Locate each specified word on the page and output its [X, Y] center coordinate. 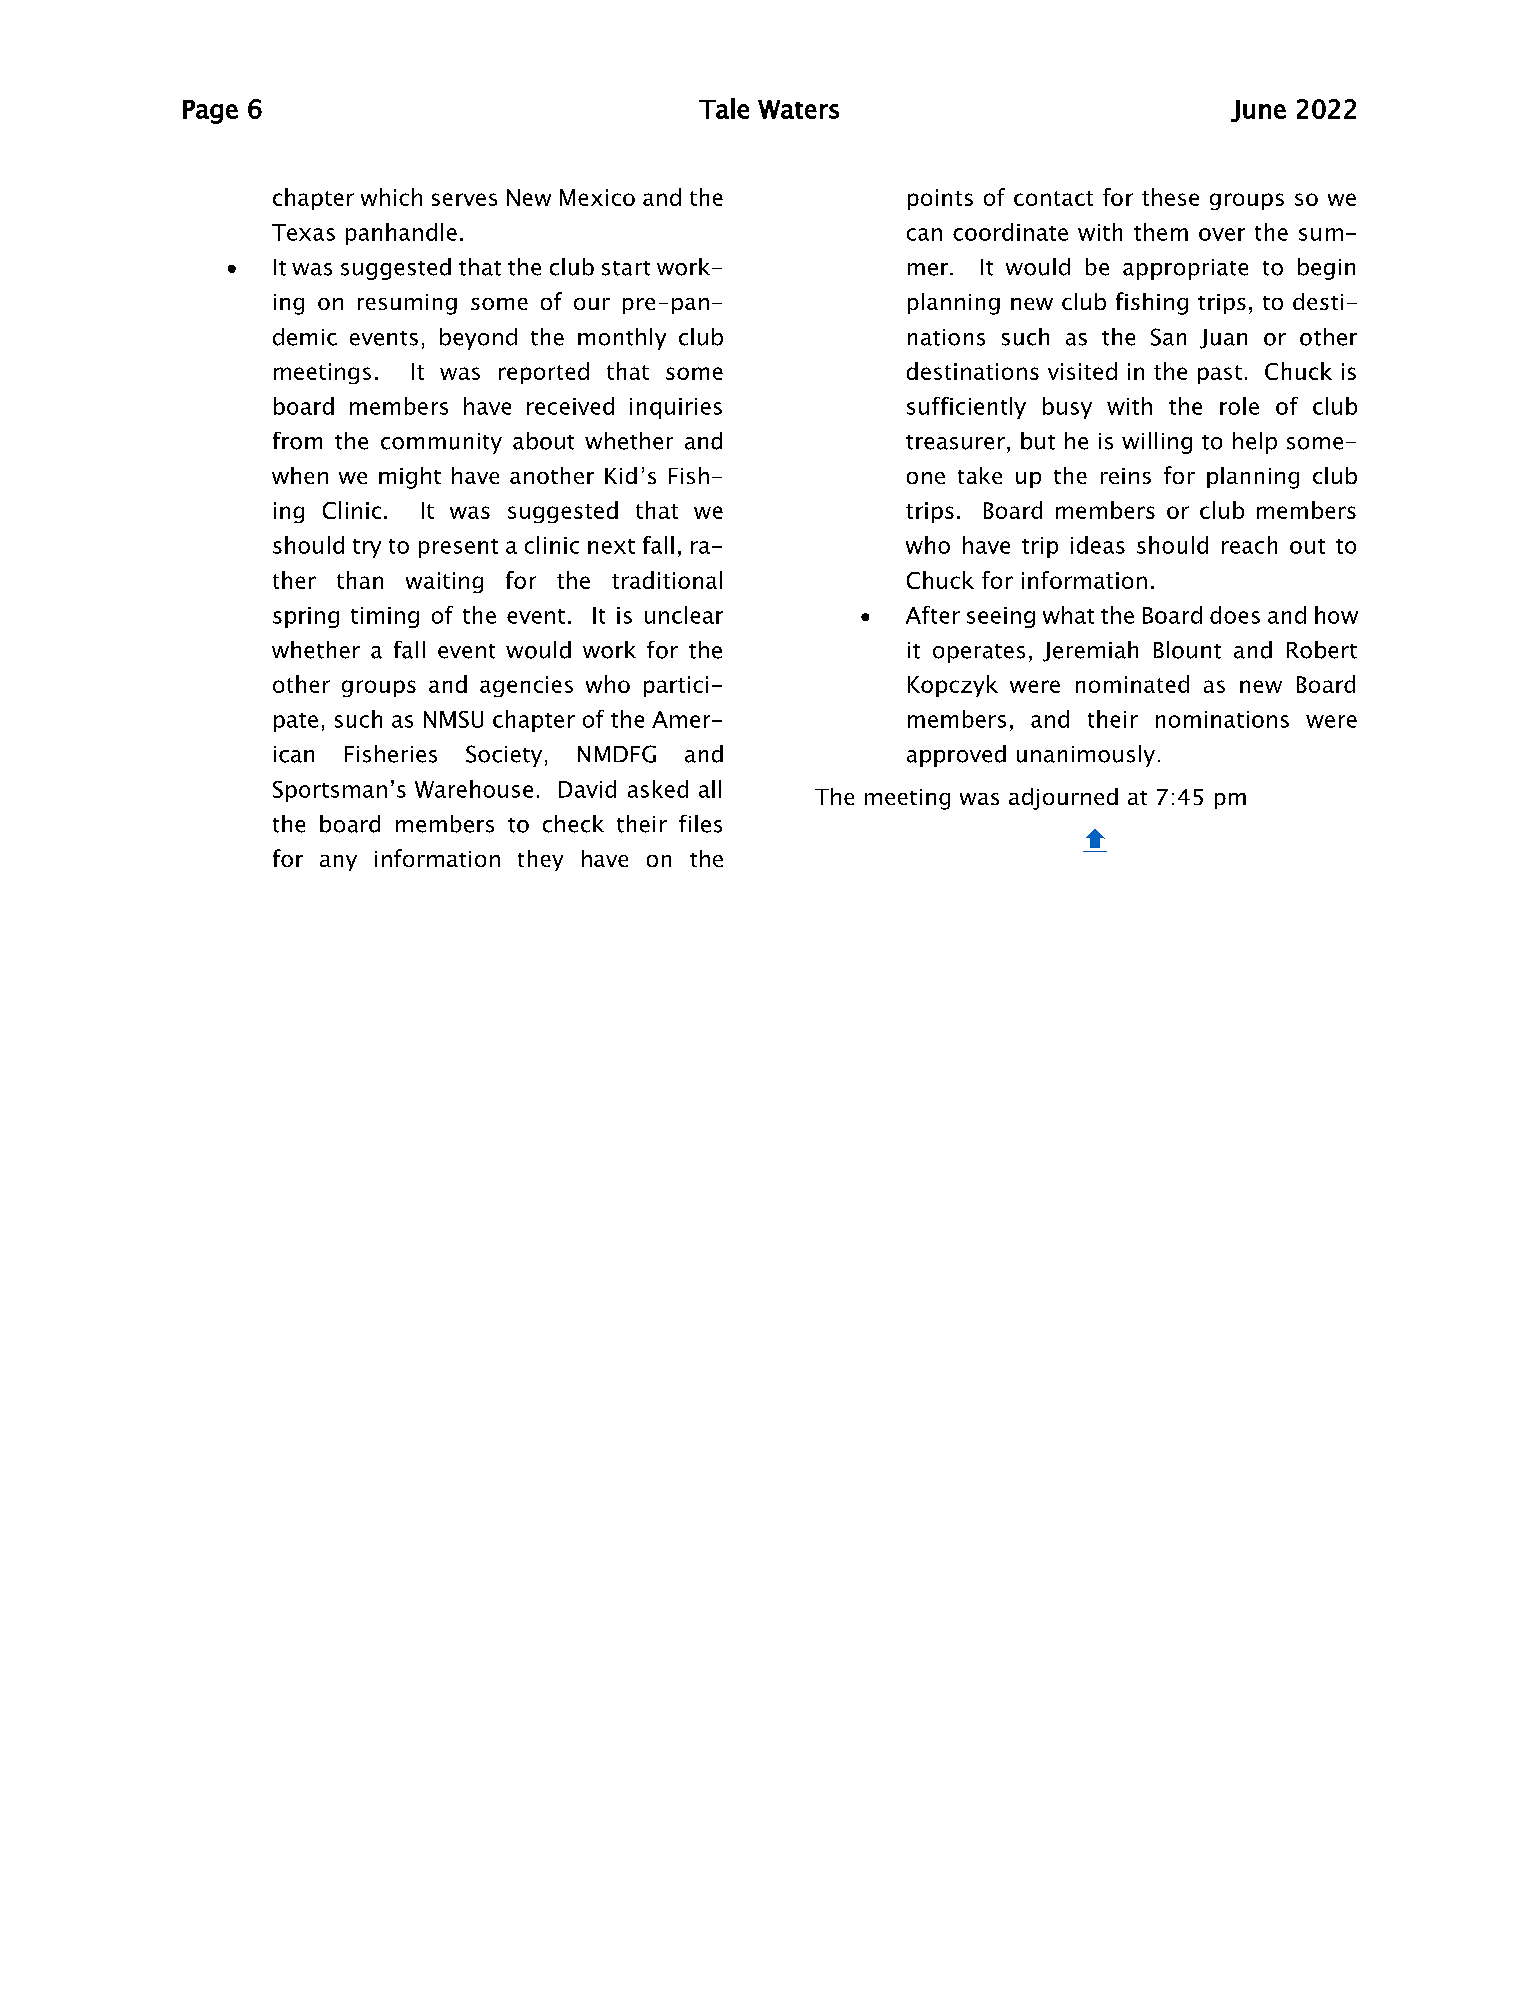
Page [210, 112]
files [700, 824]
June [1258, 111]
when [300, 475]
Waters [798, 109]
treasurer [955, 442]
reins [1126, 476]
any [338, 863]
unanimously [1086, 756]
